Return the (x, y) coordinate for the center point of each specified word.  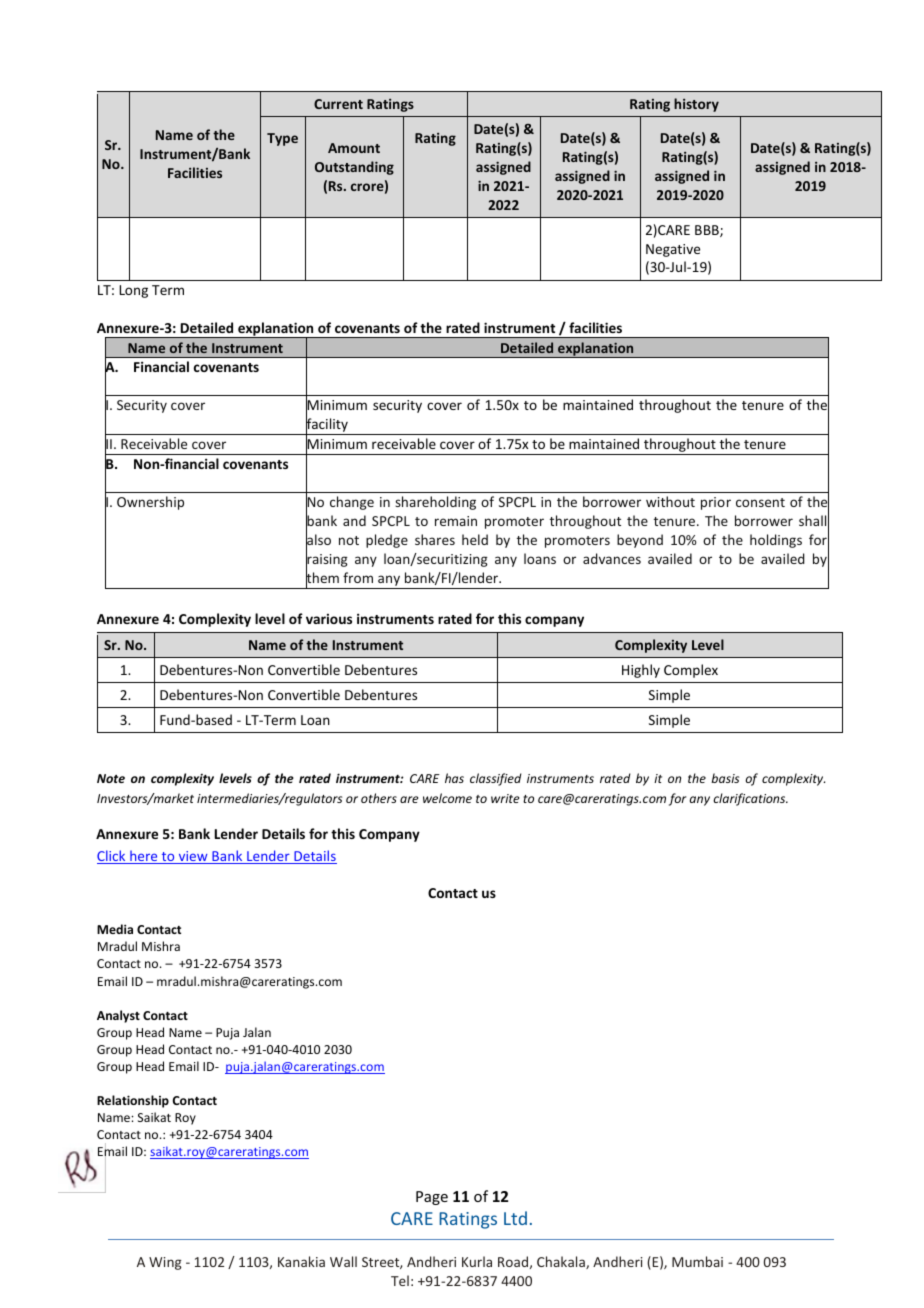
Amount (354, 148)
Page (432, 1198)
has (454, 778)
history (696, 105)
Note (111, 778)
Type (282, 139)
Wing (165, 1263)
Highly (641, 671)
